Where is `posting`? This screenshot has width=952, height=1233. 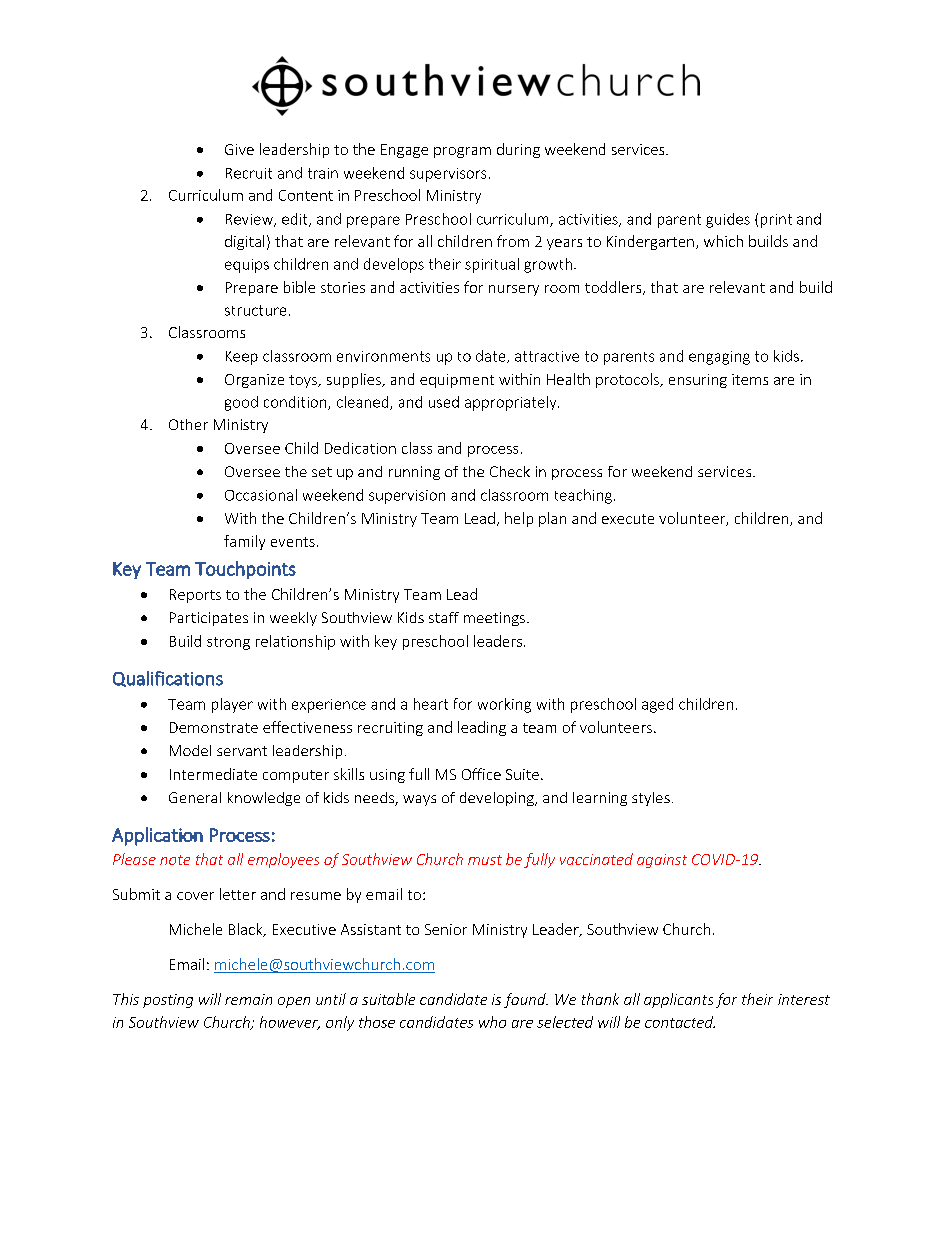 posting is located at coordinates (168, 1001).
